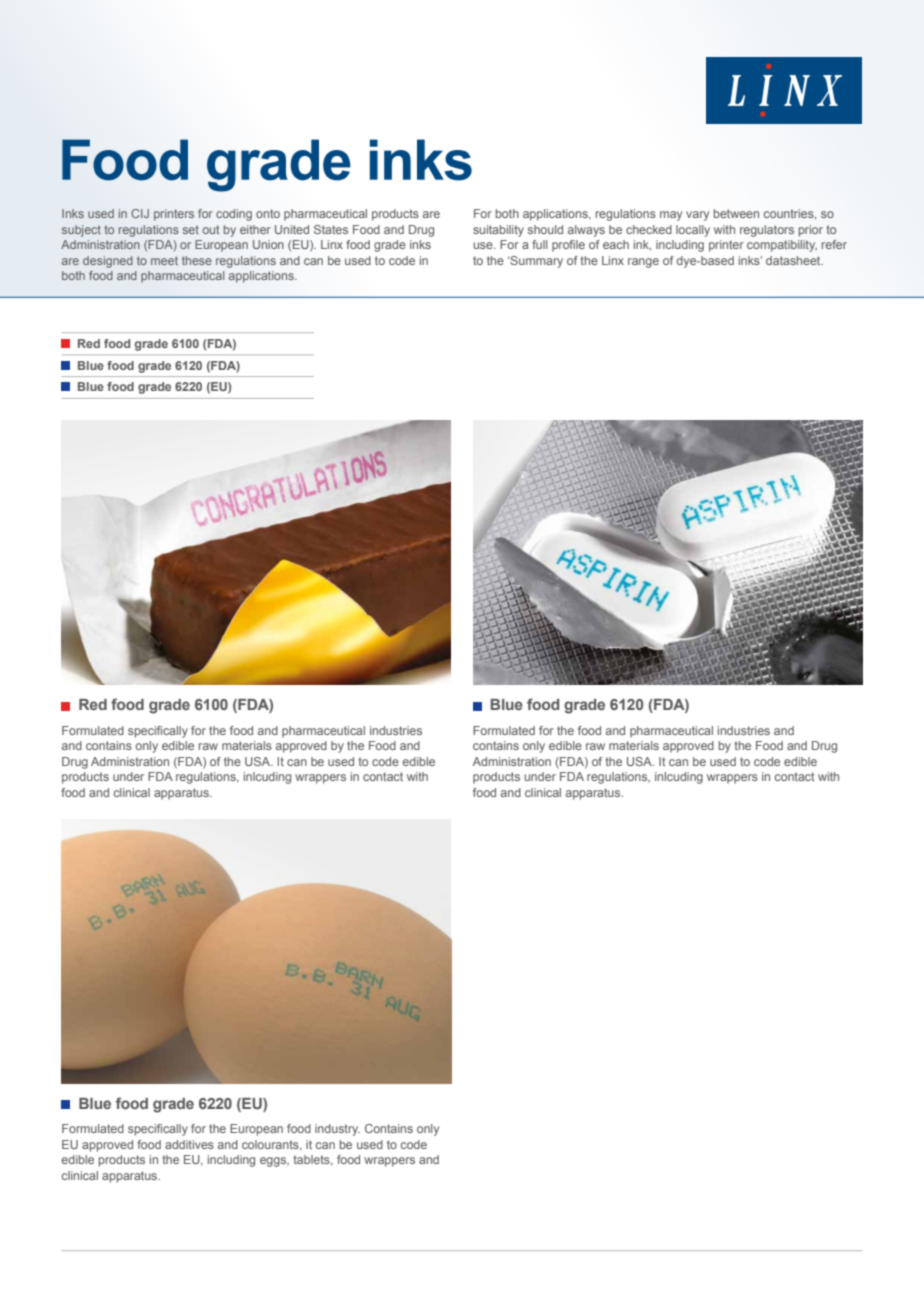 The image size is (924, 1308). Describe the element at coordinates (191, 229) in the screenshot. I see `set` at that location.
